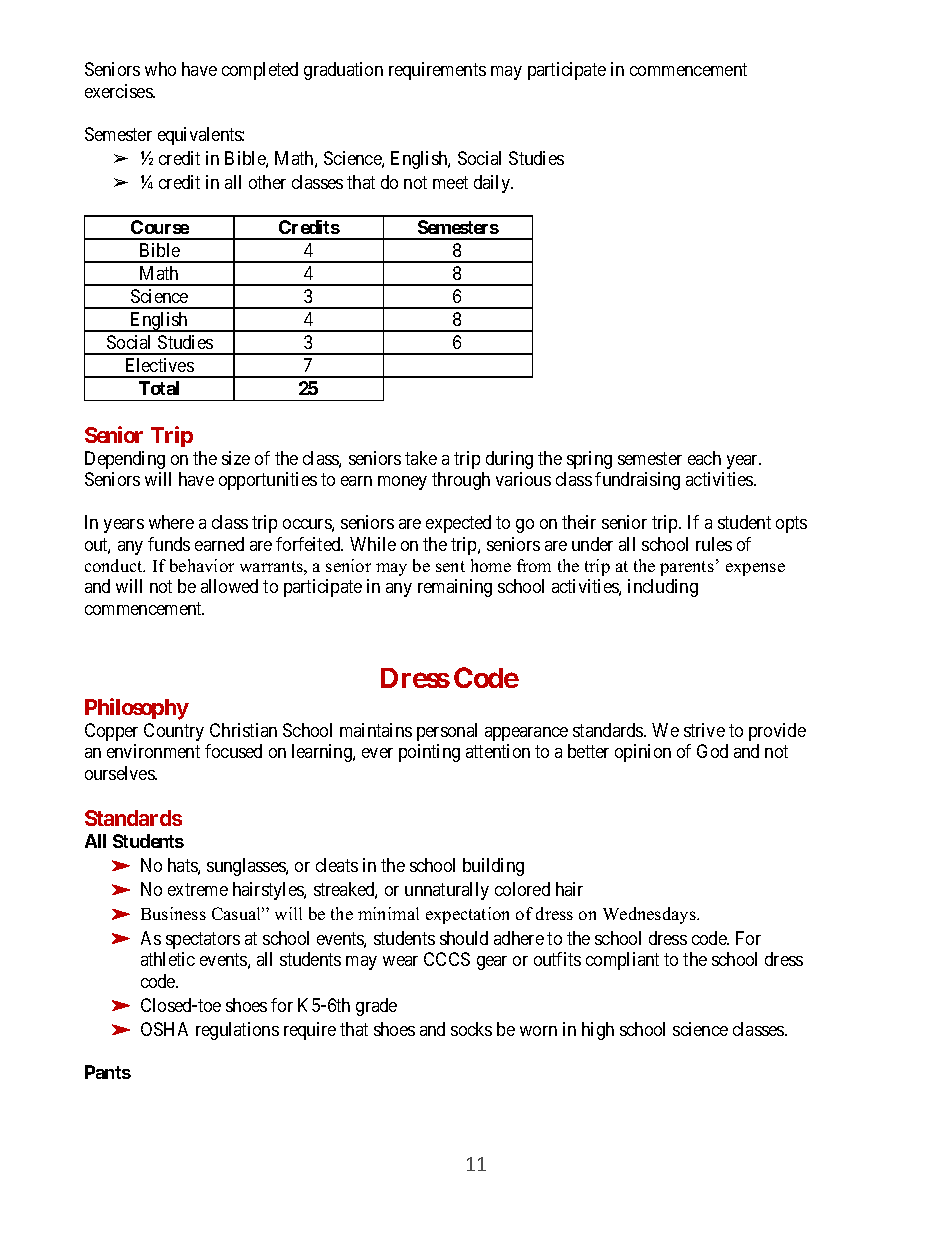 This screenshot has width=952, height=1233. I want to click on sent, so click(450, 566).
